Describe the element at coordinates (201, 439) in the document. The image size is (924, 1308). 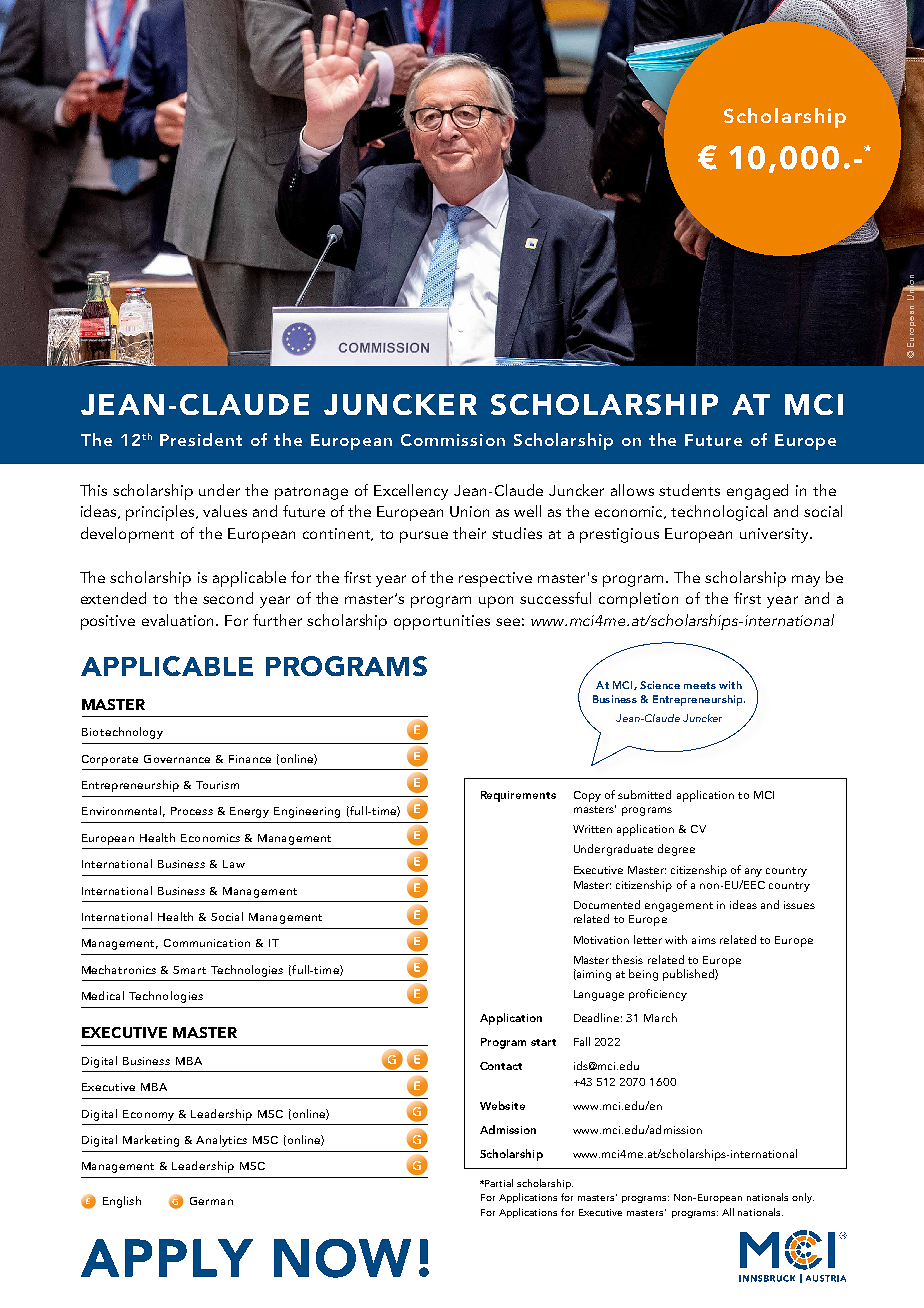
I see `President` at that location.
